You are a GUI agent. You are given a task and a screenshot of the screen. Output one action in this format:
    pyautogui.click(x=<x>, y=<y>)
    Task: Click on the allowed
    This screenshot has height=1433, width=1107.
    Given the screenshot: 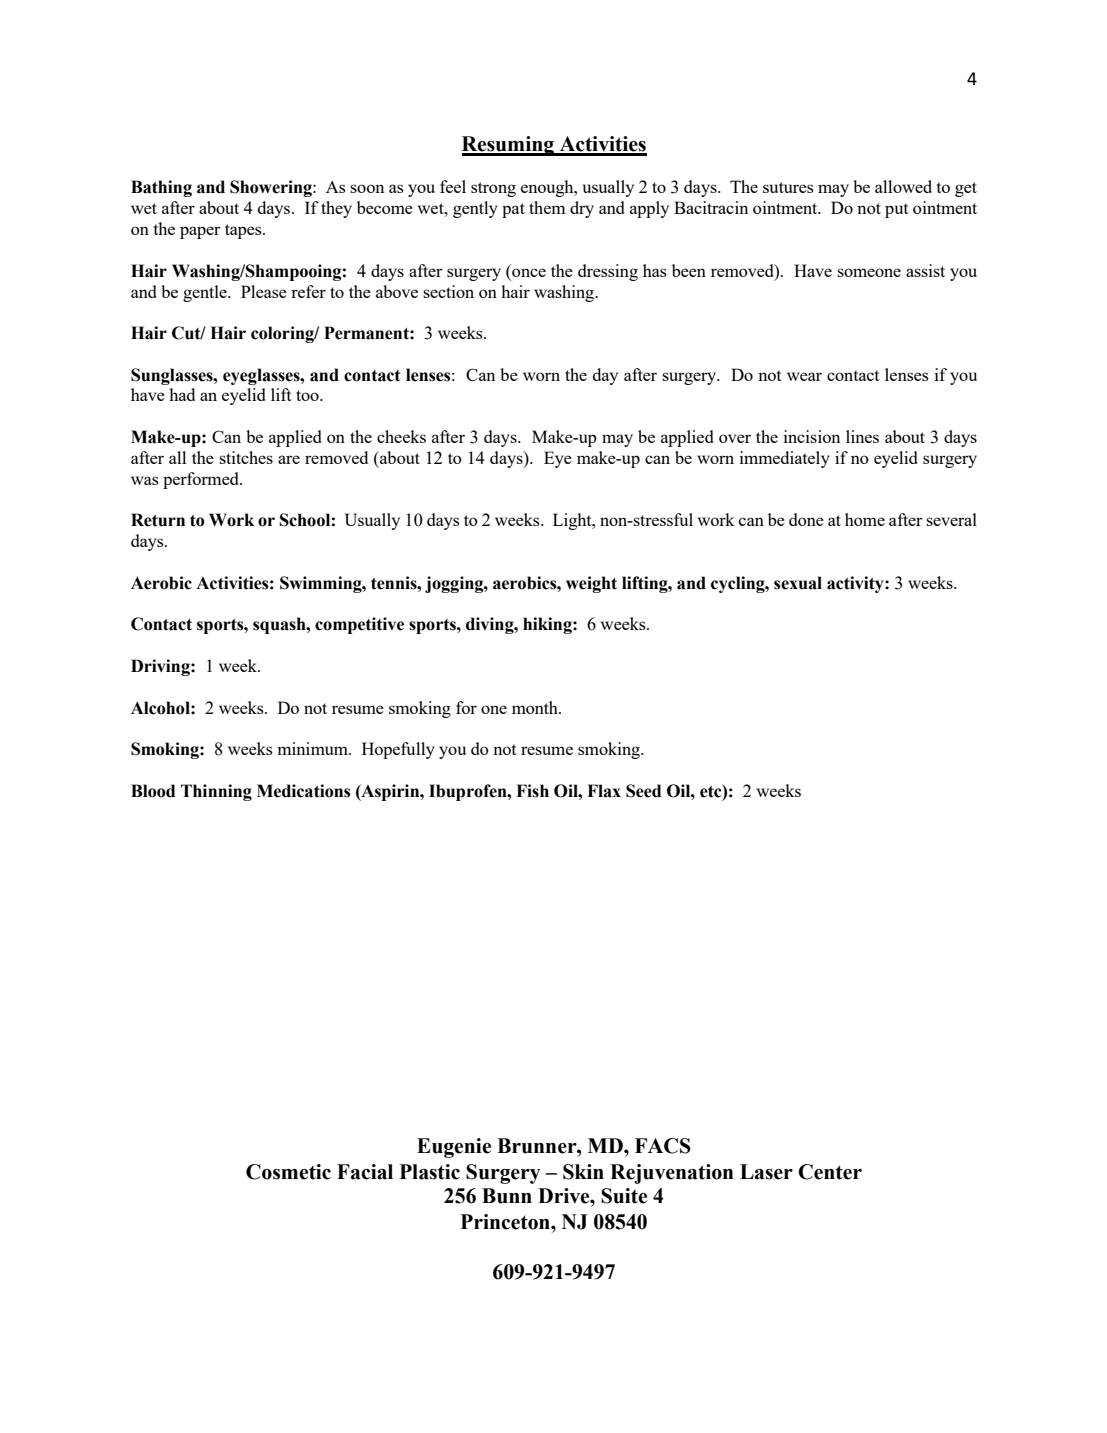 What is the action you would take?
    pyautogui.click(x=903, y=186)
